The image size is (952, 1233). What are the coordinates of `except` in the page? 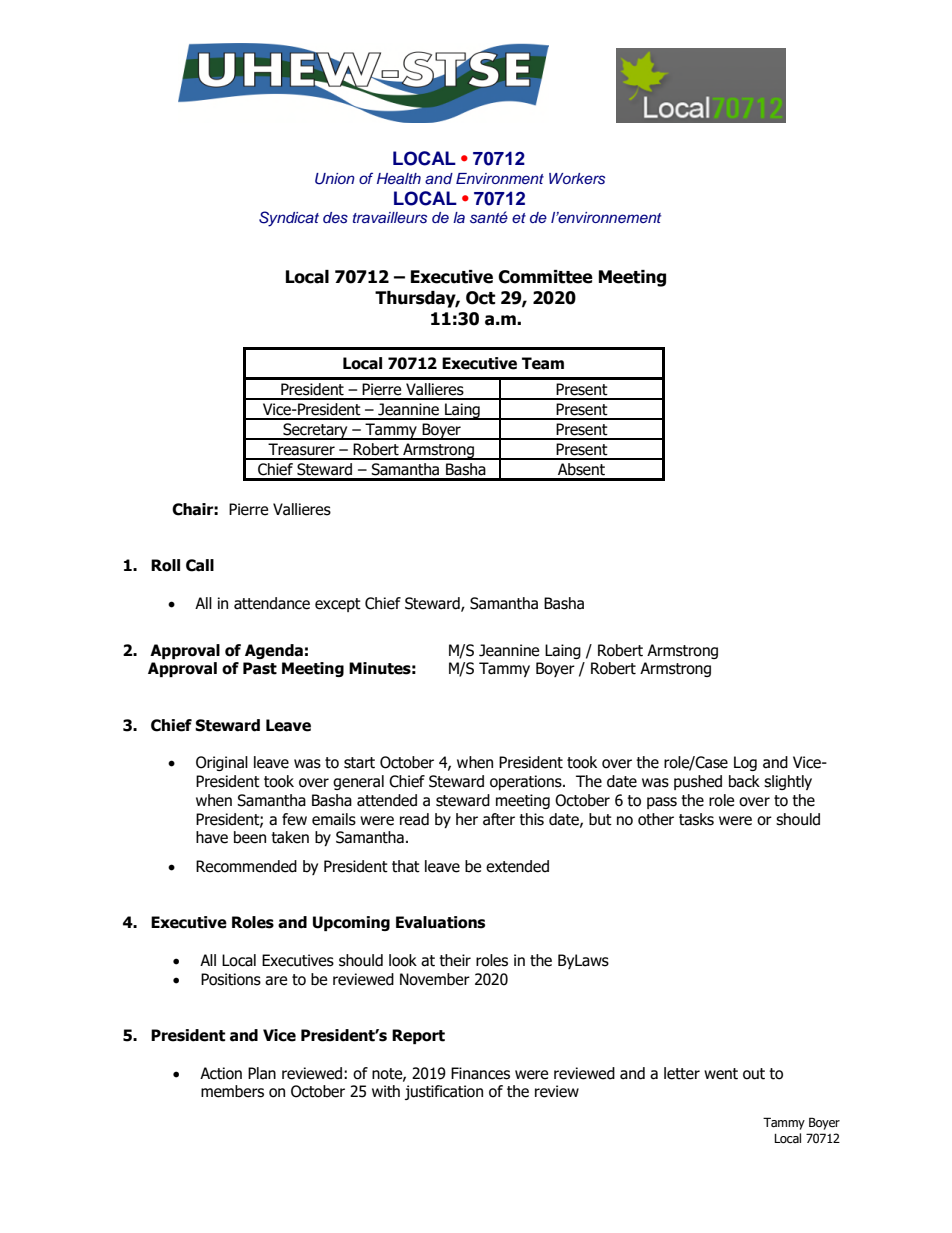 It's located at (338, 605).
